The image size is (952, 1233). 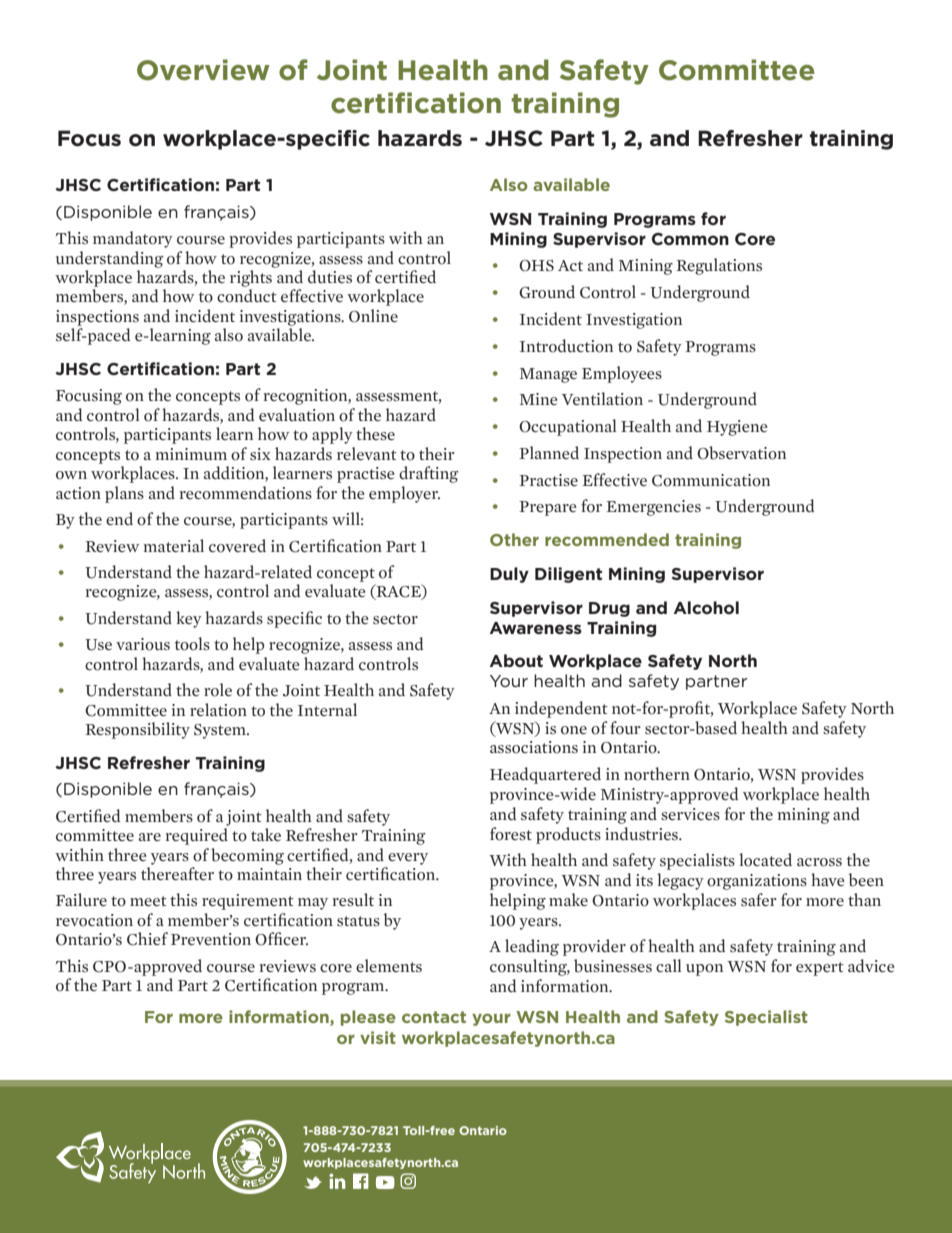 I want to click on About, so click(x=516, y=660).
